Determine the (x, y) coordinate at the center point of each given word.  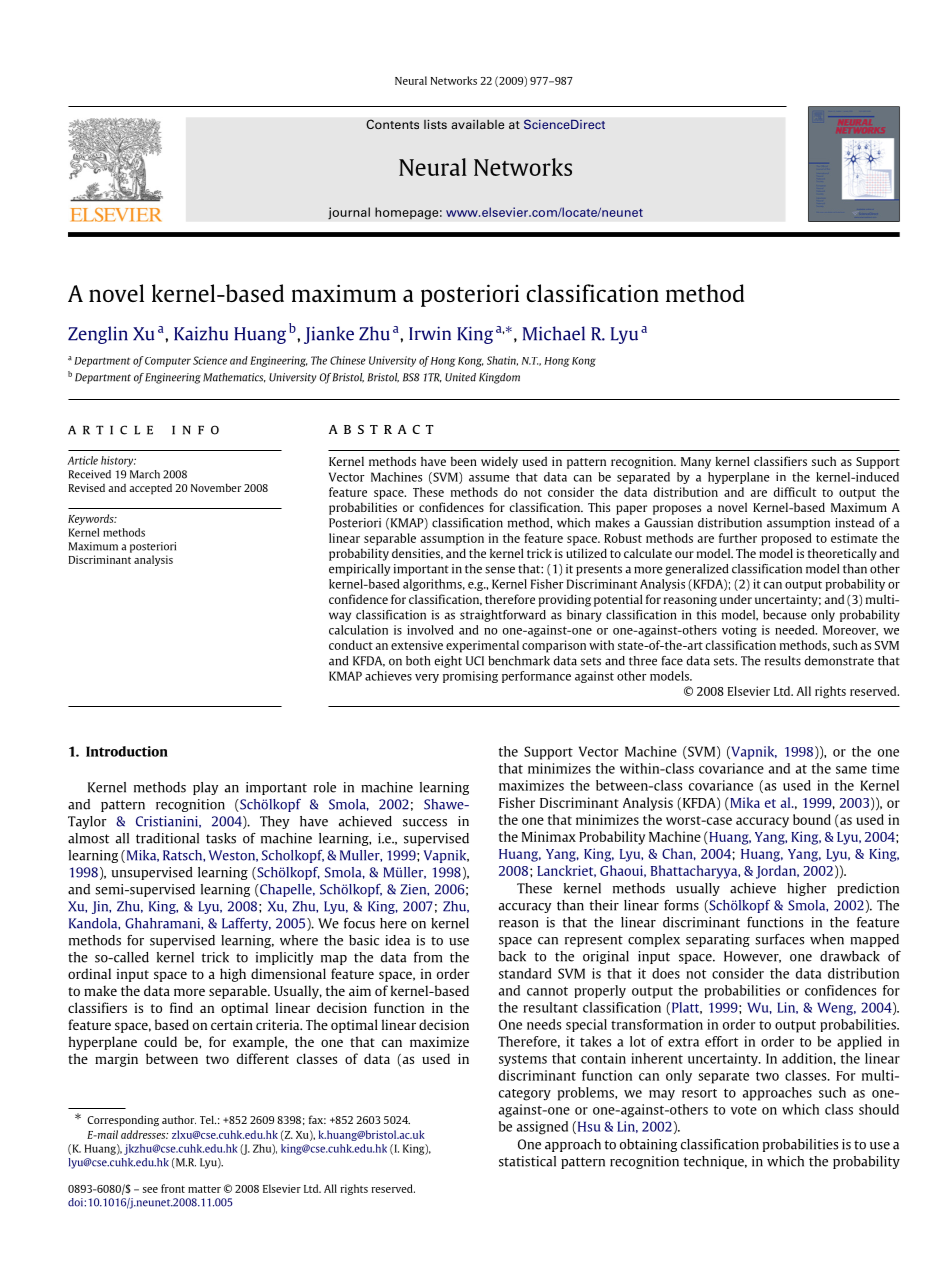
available (478, 124)
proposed (786, 539)
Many (696, 463)
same (851, 770)
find (181, 1007)
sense (500, 570)
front (173, 1188)
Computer (168, 362)
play (205, 788)
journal (349, 213)
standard (525, 973)
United (460, 377)
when (827, 939)
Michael (554, 333)
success (425, 823)
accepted (150, 489)
